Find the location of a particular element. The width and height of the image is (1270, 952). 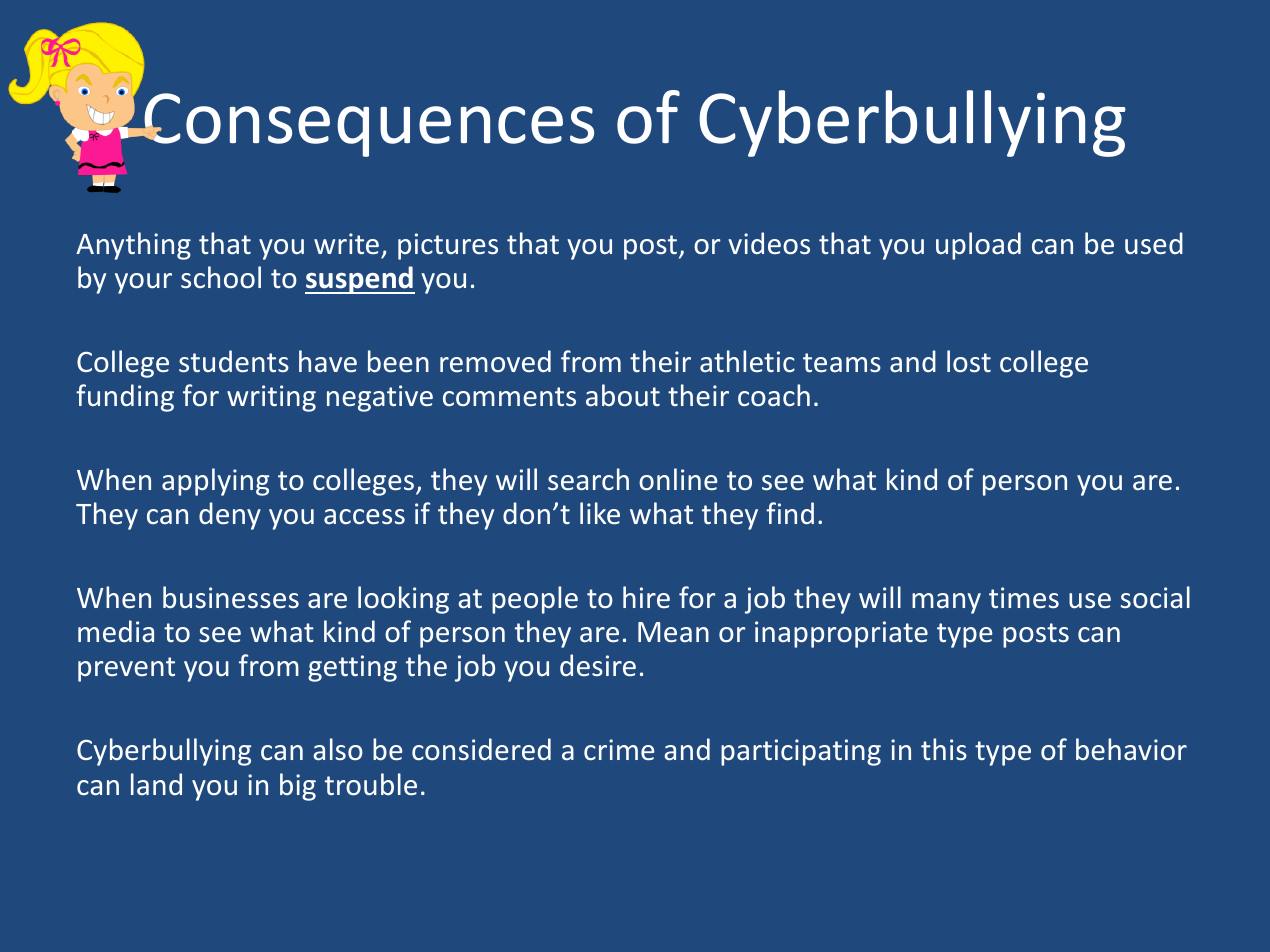

online is located at coordinates (678, 479).
